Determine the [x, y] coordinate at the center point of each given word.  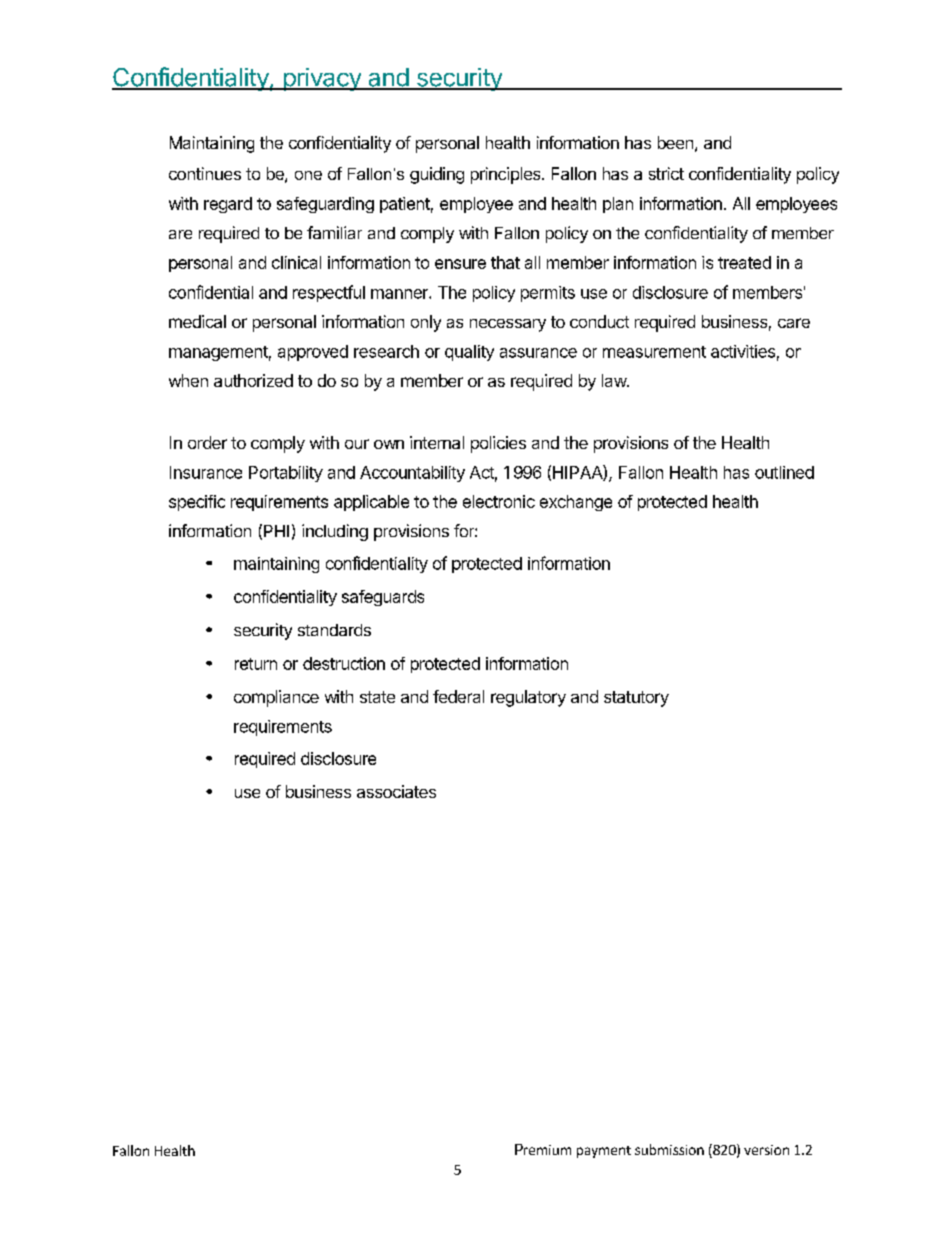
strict [666, 173]
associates [396, 791]
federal [458, 696]
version [766, 1150]
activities [743, 351]
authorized [253, 380]
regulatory [528, 698]
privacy [322, 79]
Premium [543, 1149]
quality [469, 353]
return [256, 664]
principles [507, 175]
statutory [636, 699]
